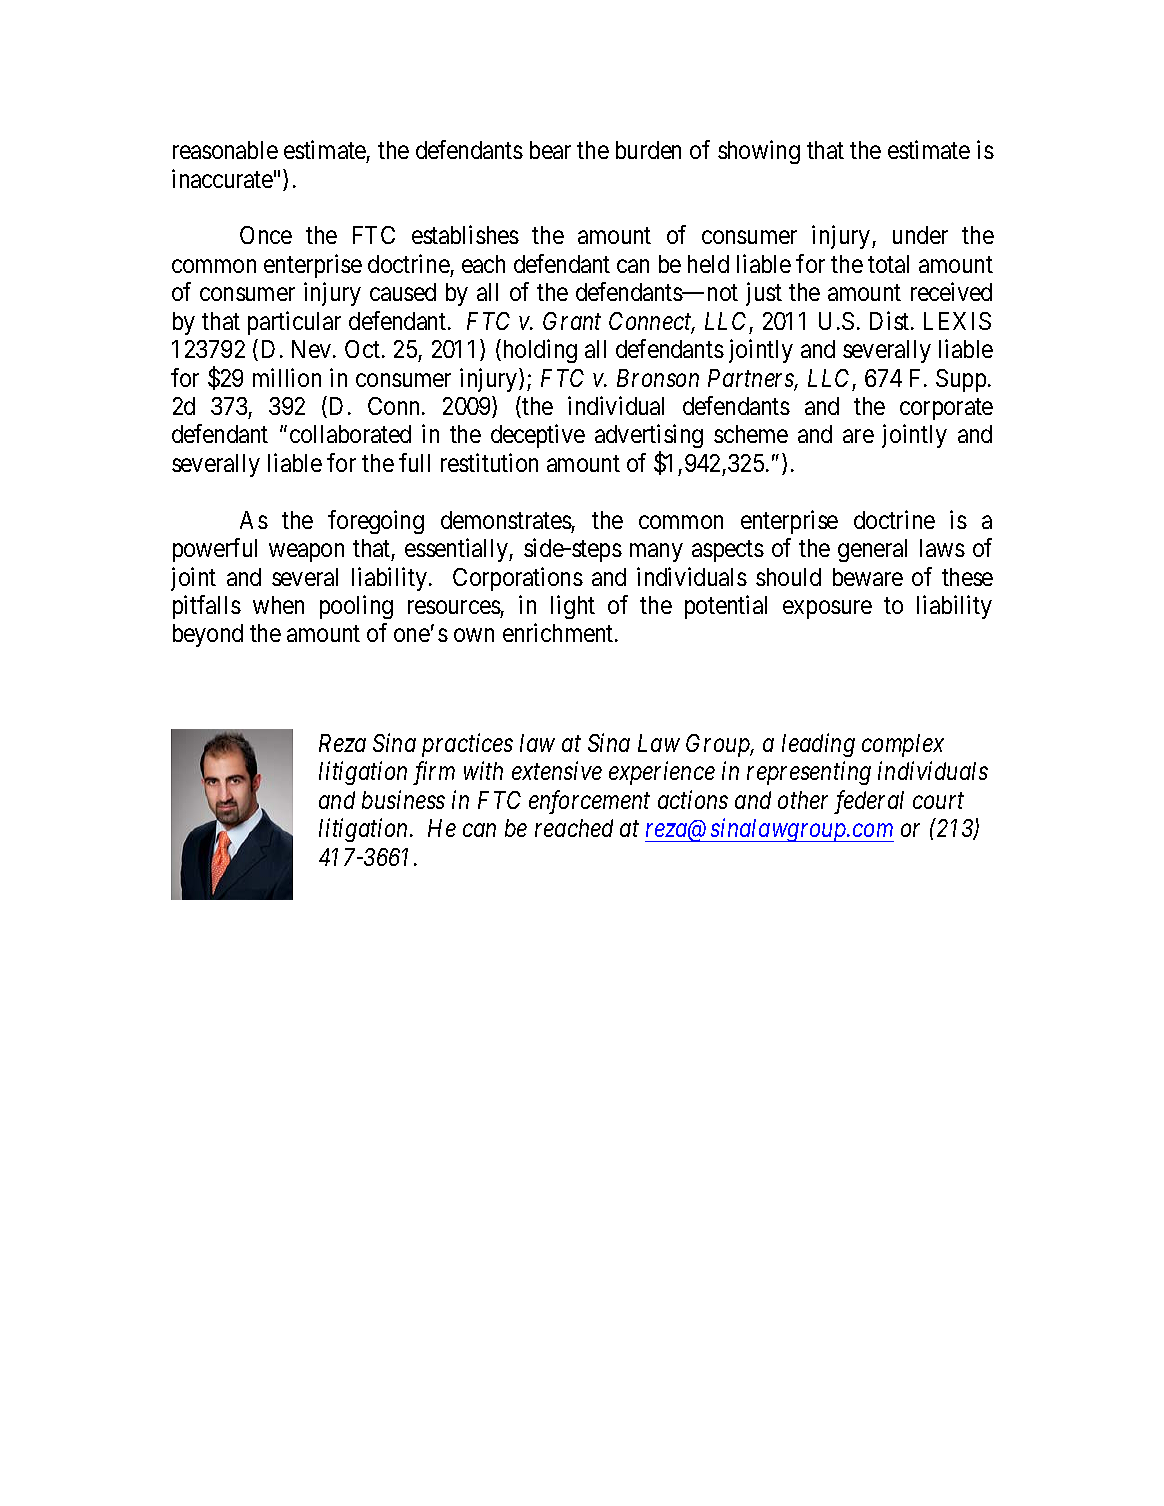 Image resolution: width=1164 pixels, height=1506 pixels. I want to click on collaborated, so click(350, 434).
